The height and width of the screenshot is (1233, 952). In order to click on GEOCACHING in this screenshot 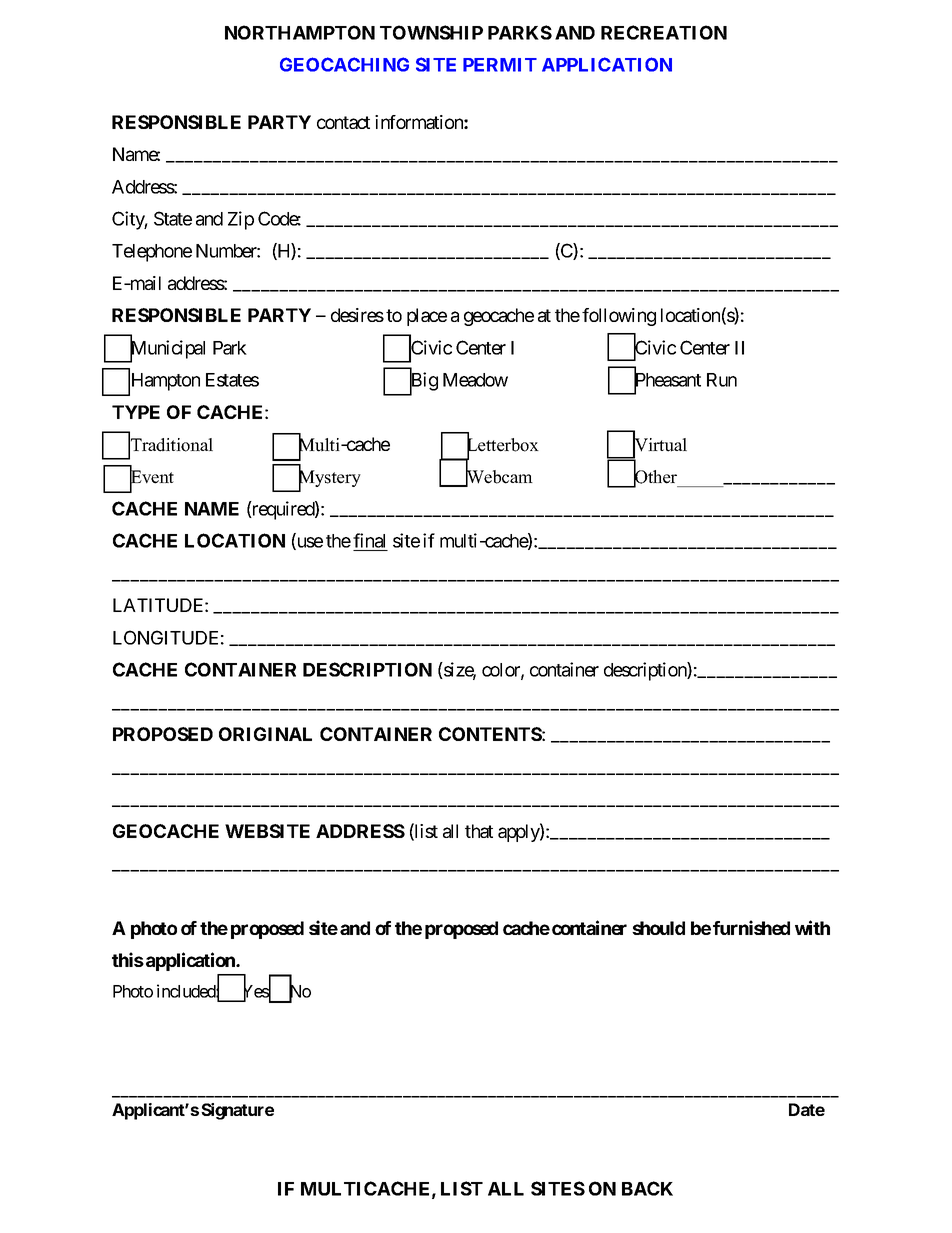, I will do `click(344, 64)`.
